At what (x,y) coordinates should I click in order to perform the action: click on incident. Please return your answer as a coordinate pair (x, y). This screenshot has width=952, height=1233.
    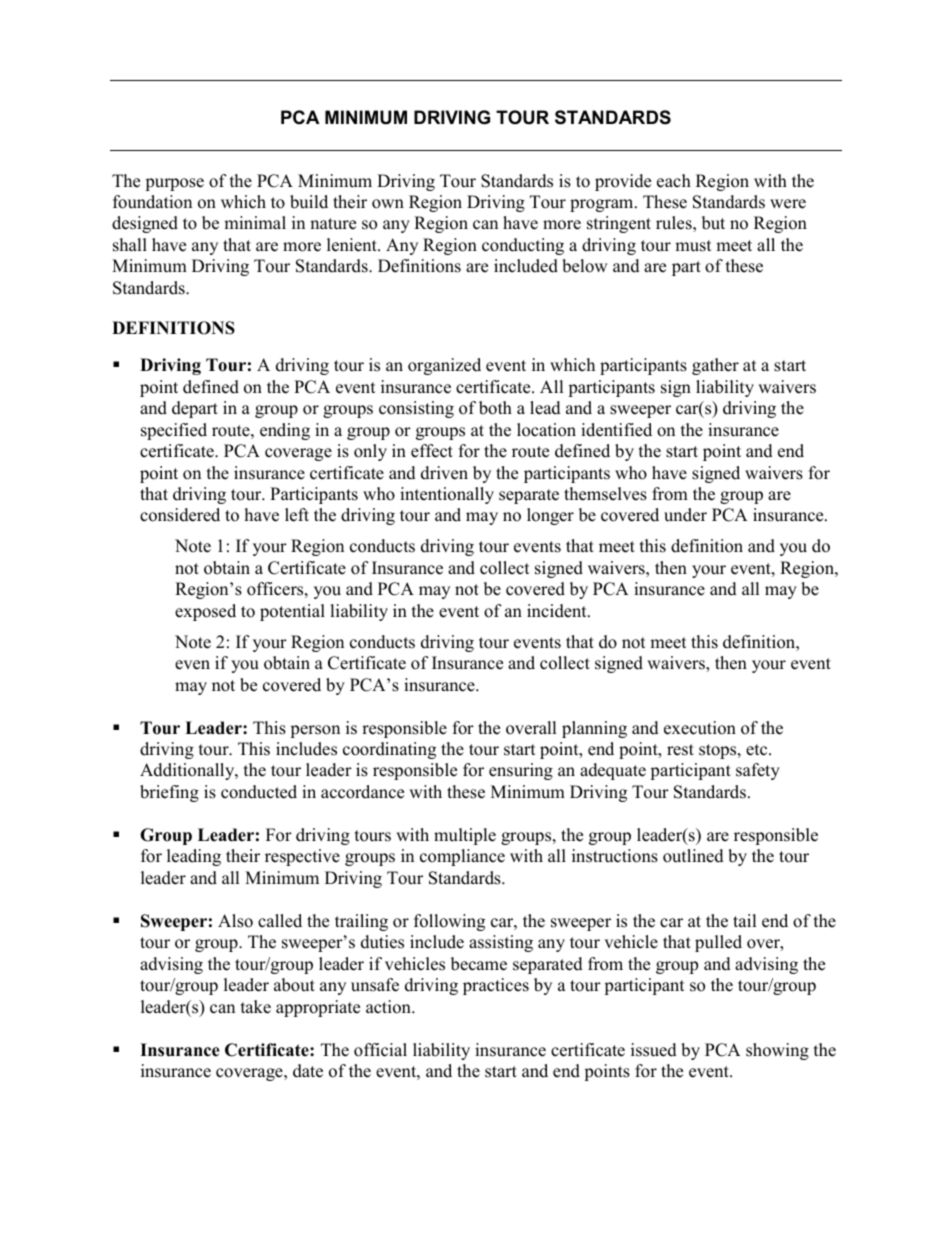
    Looking at the image, I should click on (558, 611).
